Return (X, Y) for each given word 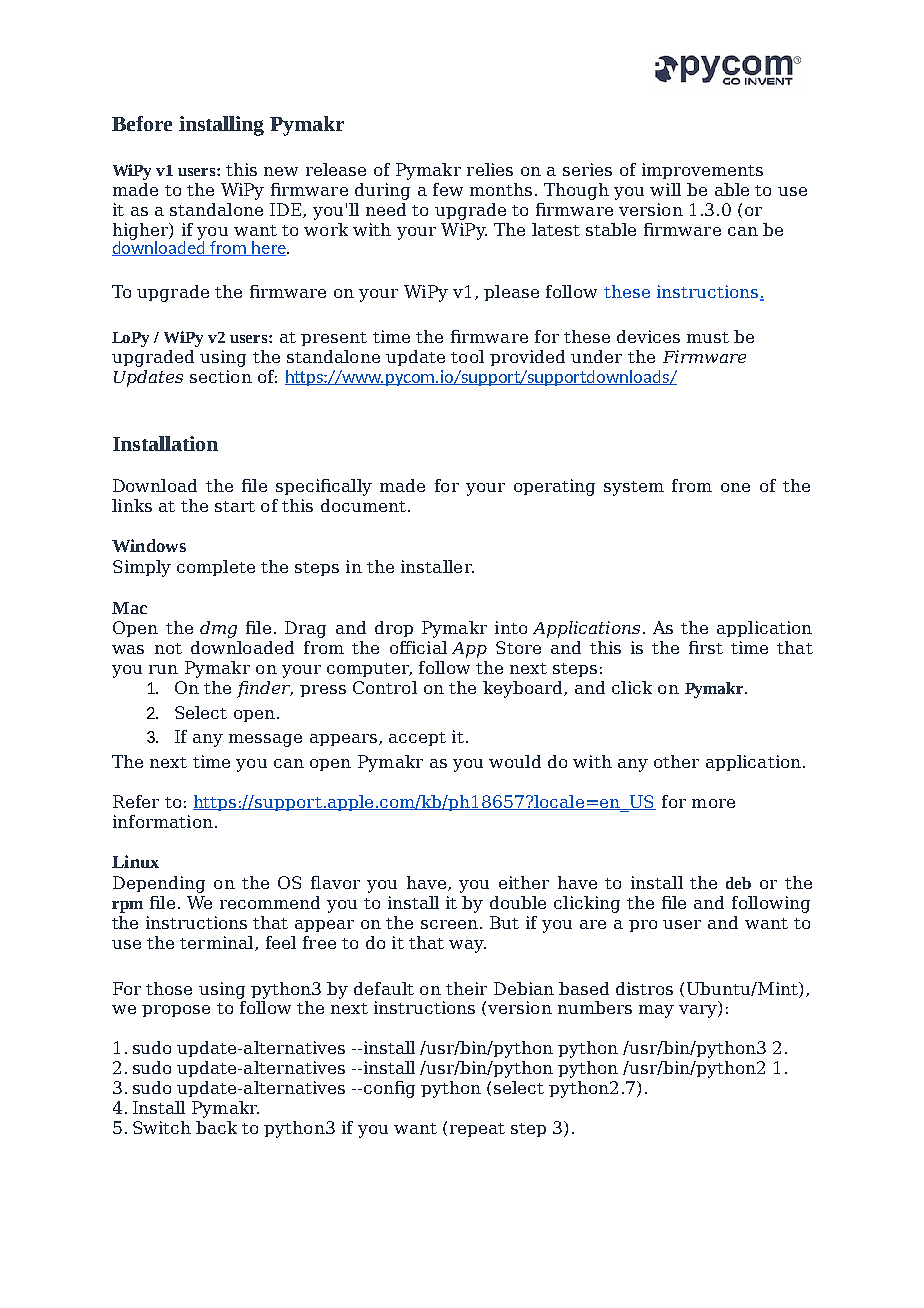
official (418, 647)
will (665, 189)
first (706, 647)
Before (142, 123)
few (448, 189)
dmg (218, 629)
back (216, 1127)
